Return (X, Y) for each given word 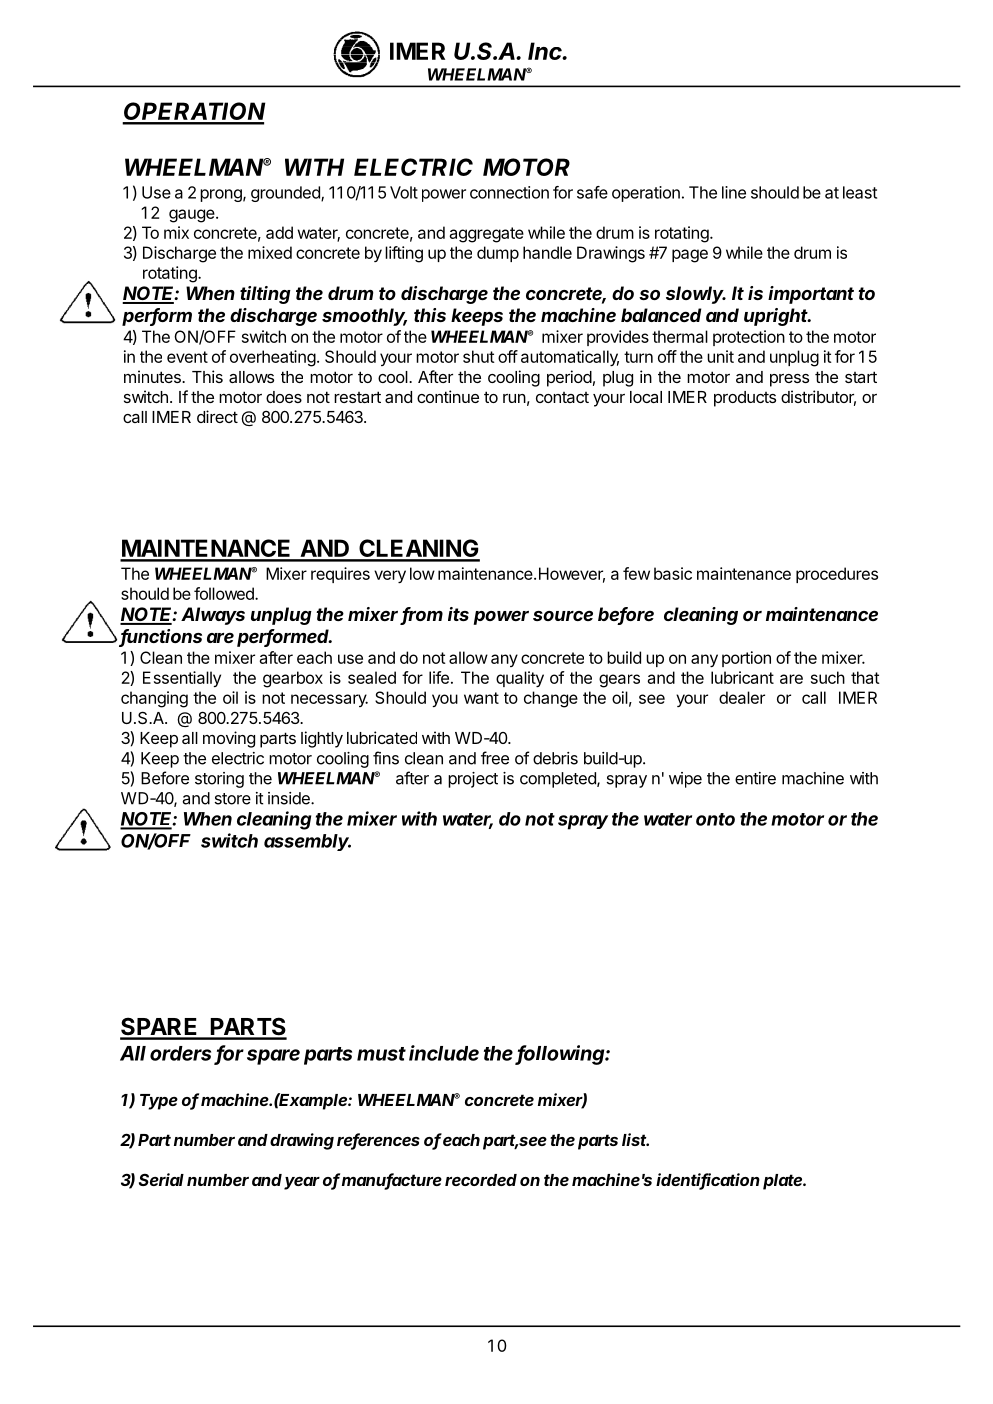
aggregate (486, 235)
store (233, 799)
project (473, 780)
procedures (837, 575)
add (279, 232)
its (458, 614)
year (302, 1183)
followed (225, 593)
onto (715, 819)
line (734, 192)
